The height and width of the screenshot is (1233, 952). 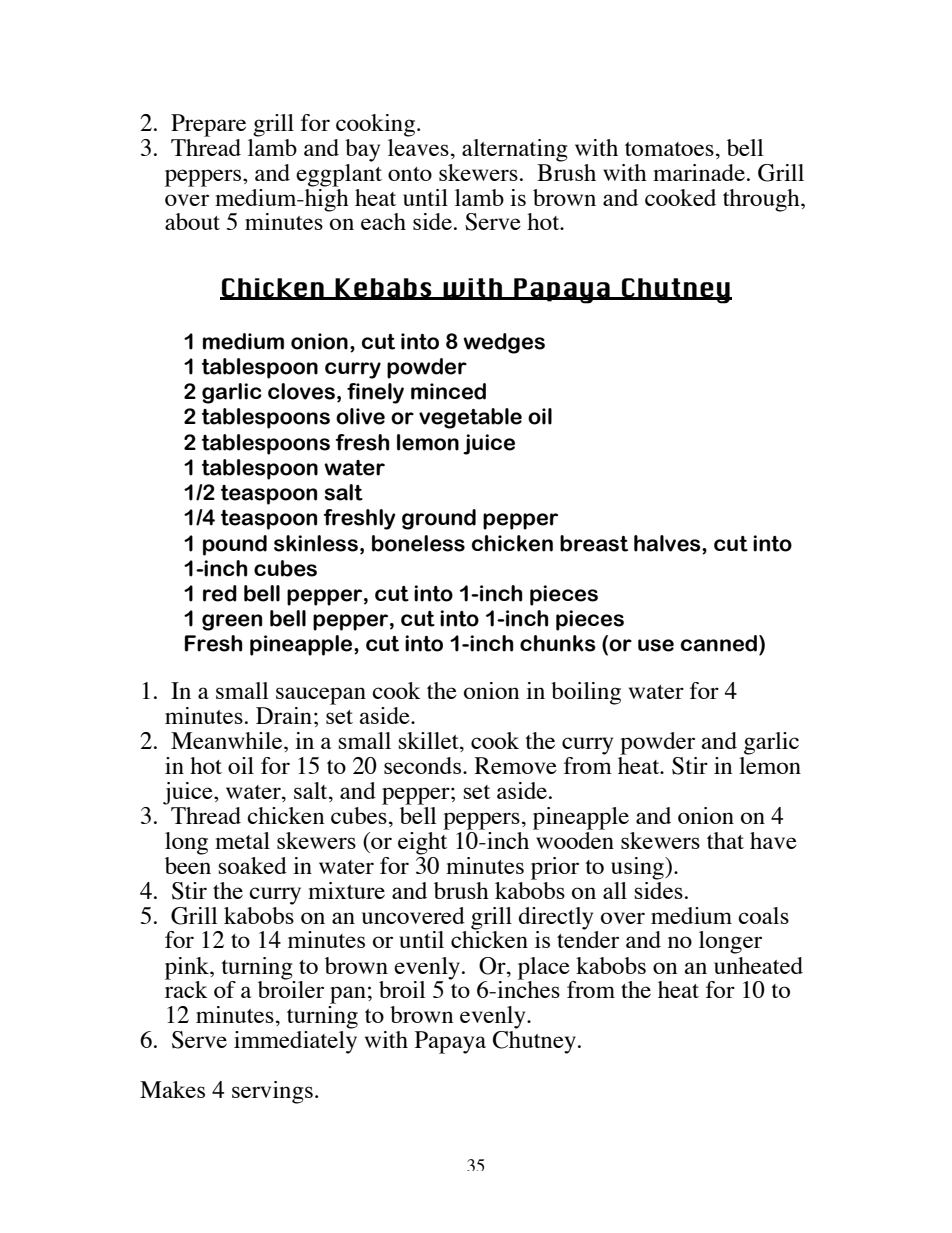 I want to click on Prepare, so click(x=208, y=125).
